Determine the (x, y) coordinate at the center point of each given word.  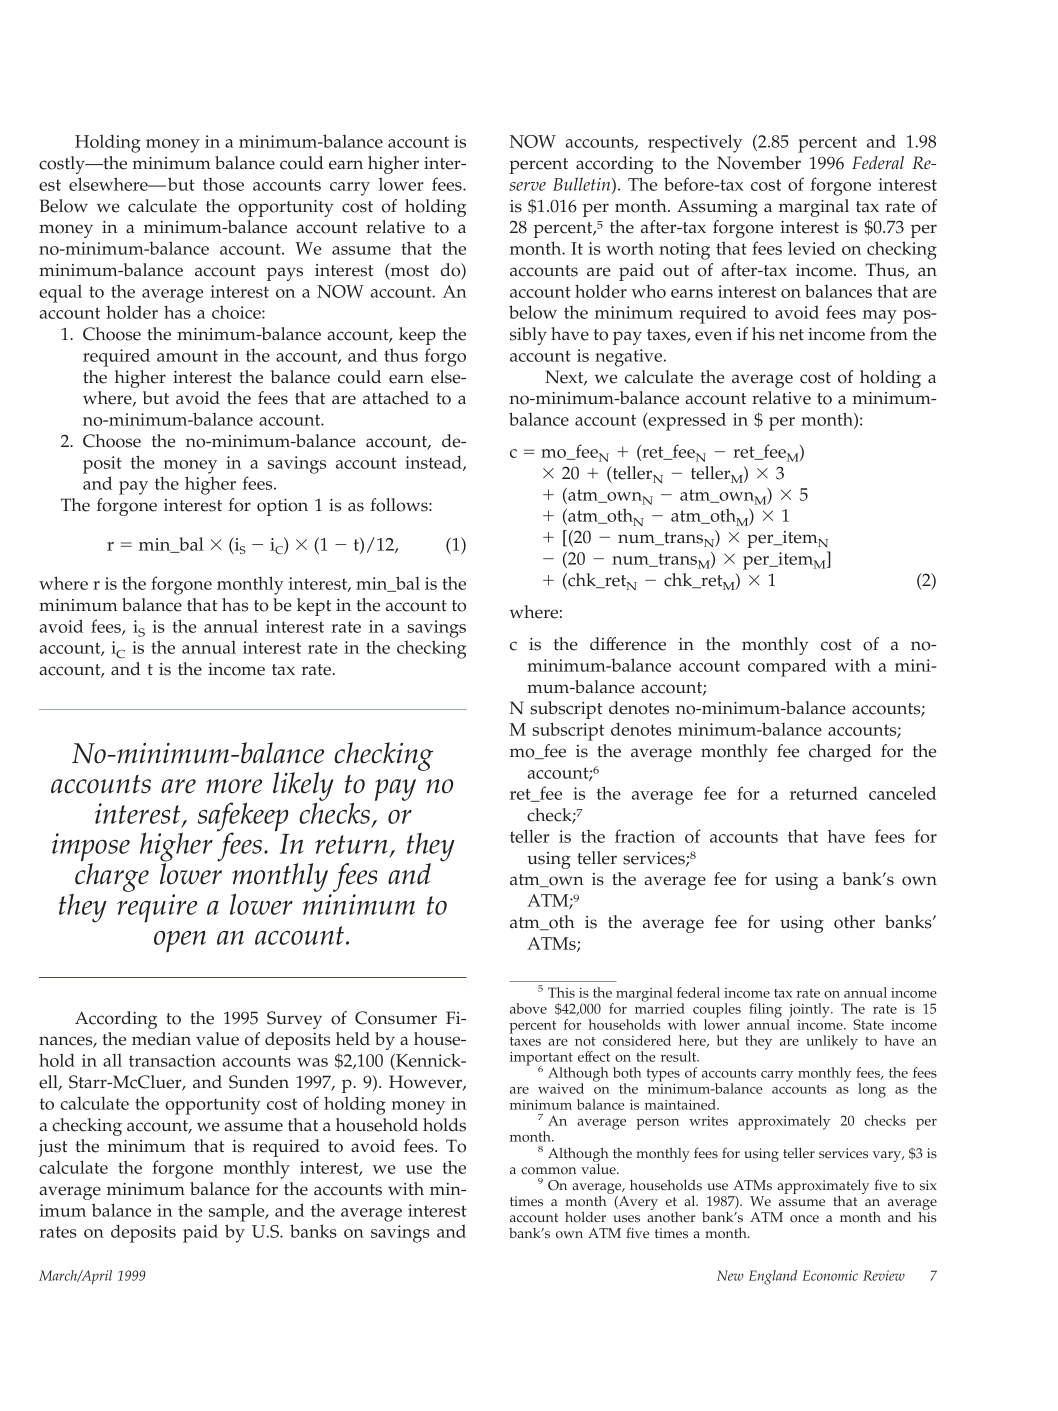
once (804, 1219)
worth (630, 248)
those (223, 184)
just (52, 1148)
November (759, 163)
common (548, 1171)
